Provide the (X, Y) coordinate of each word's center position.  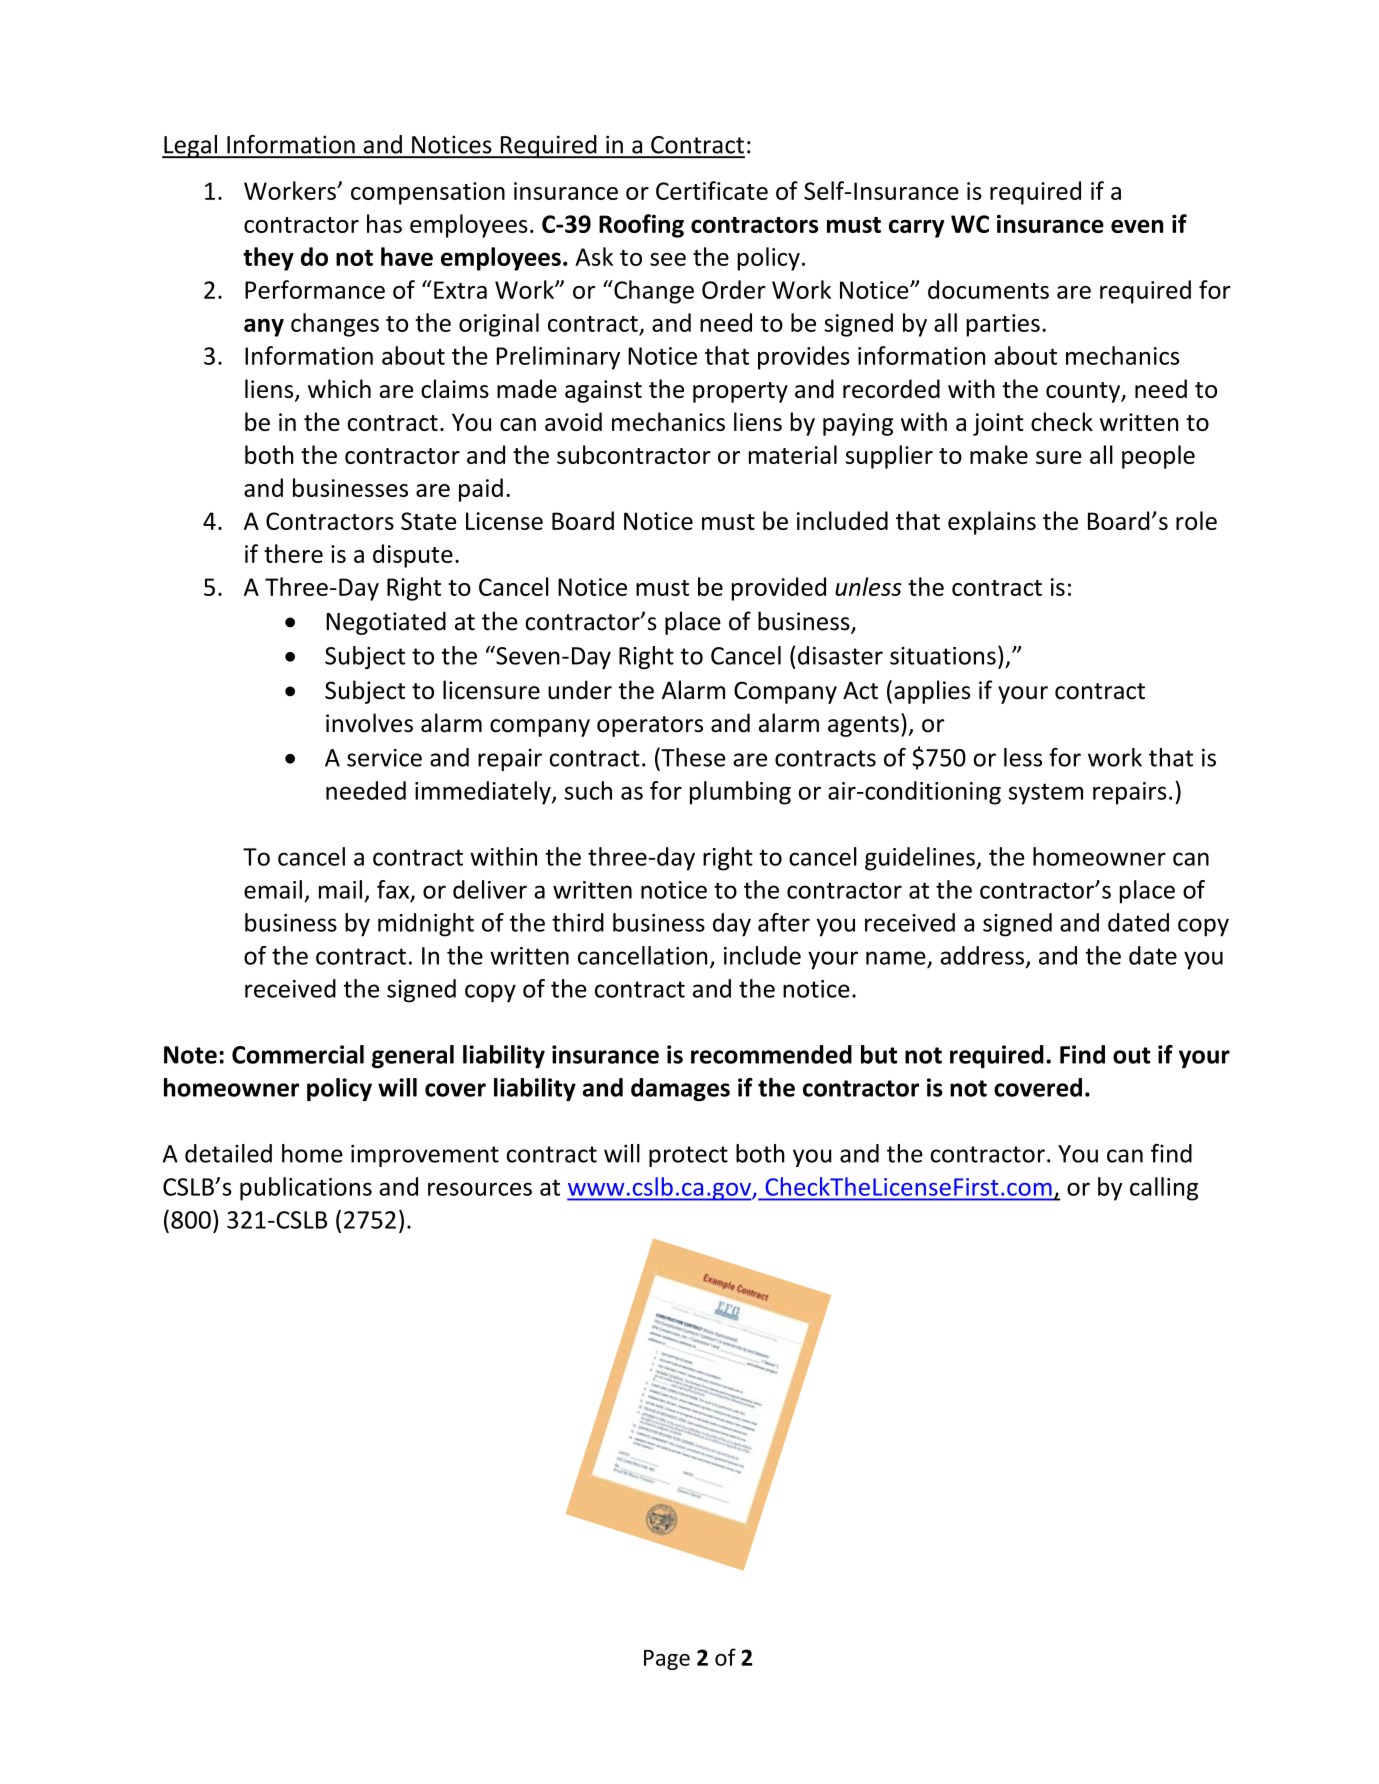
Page (667, 1660)
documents (988, 289)
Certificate (712, 190)
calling (1164, 1189)
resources (480, 1189)
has (384, 223)
